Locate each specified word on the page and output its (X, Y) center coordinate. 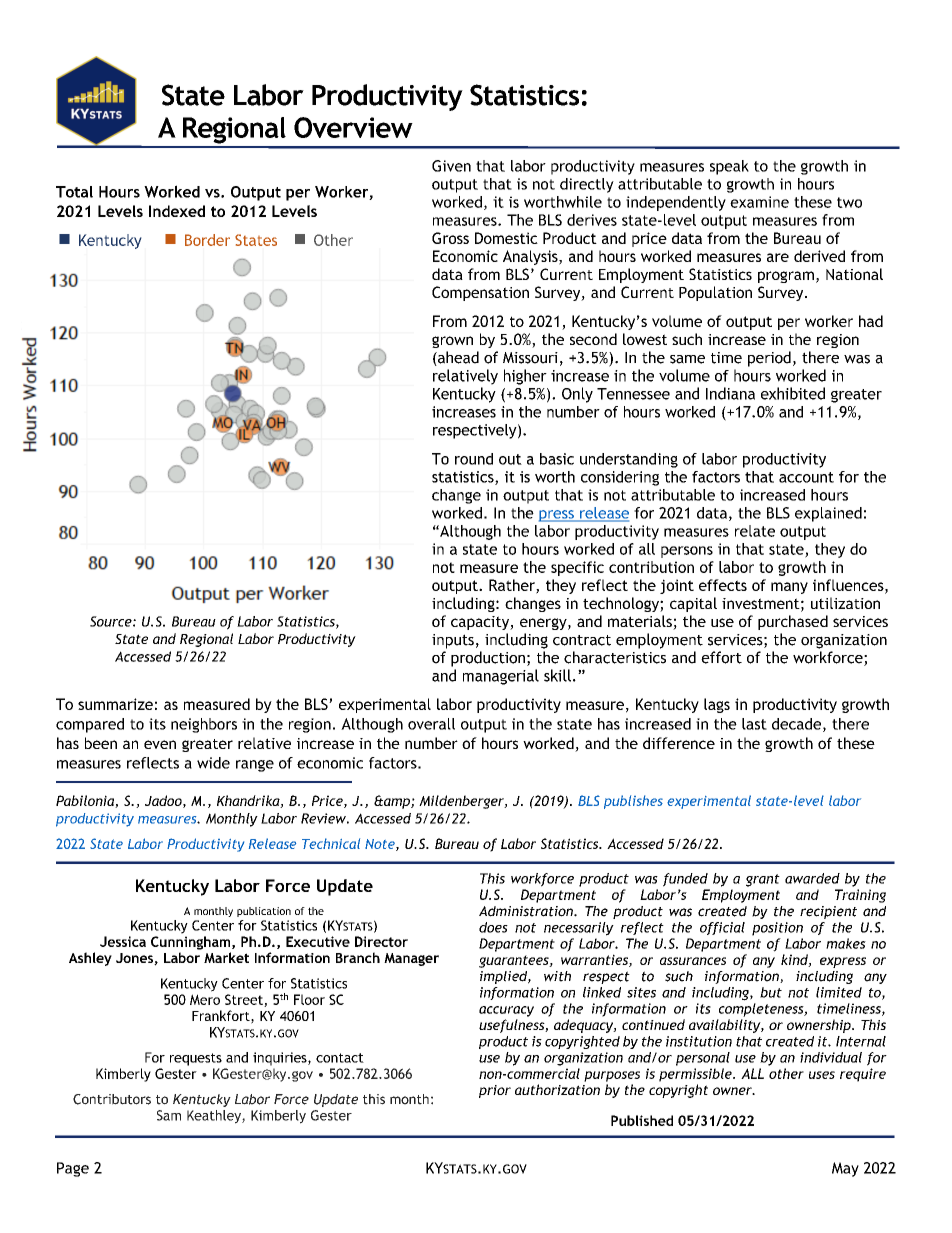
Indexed (177, 211)
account (806, 477)
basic (557, 459)
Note (381, 845)
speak (729, 167)
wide (213, 763)
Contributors (112, 1099)
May (845, 1169)
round (474, 459)
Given (451, 166)
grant (763, 880)
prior (495, 1091)
